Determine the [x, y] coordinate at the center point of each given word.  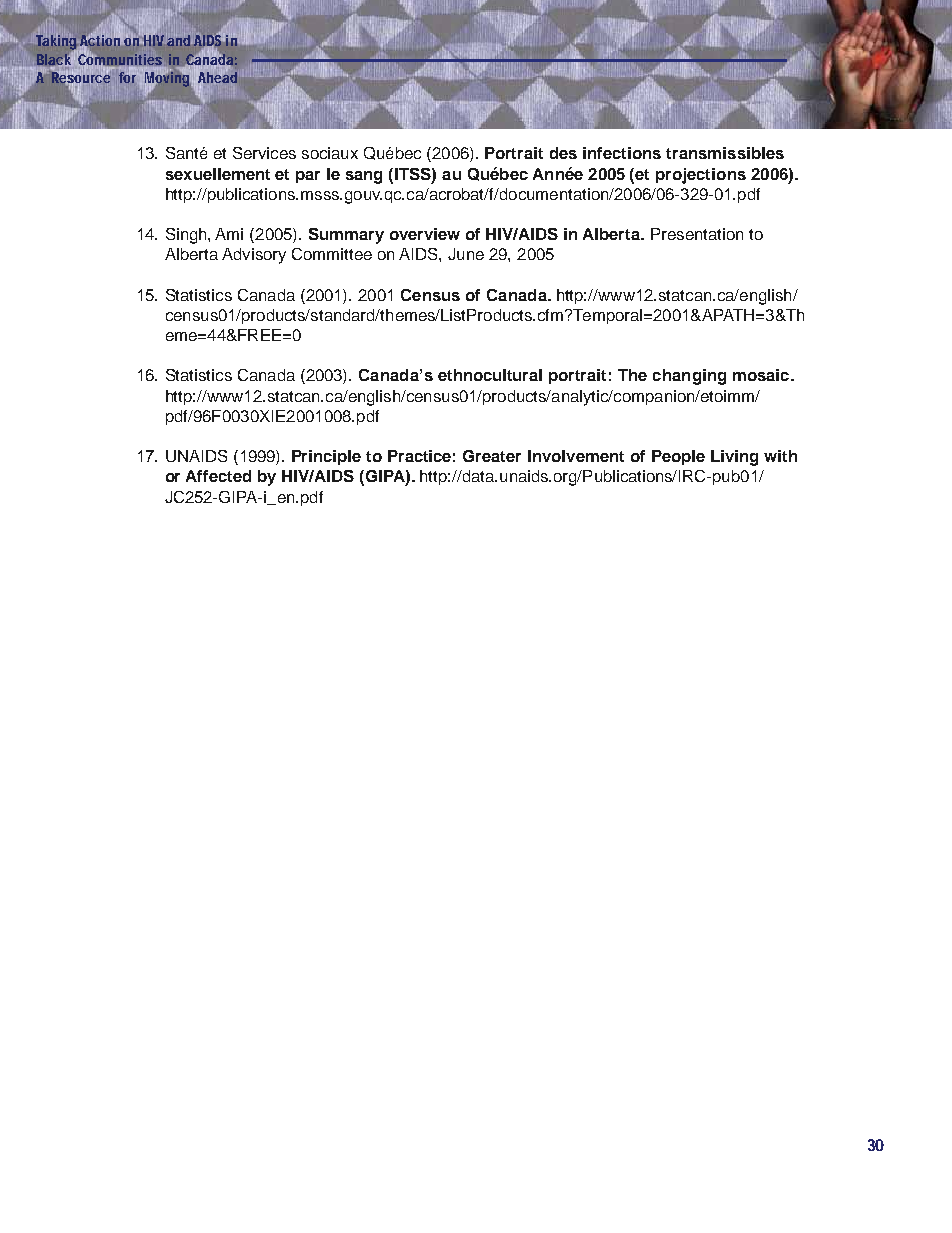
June [466, 254]
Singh [187, 236]
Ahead [217, 77]
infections [622, 153]
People [678, 457]
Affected [218, 476]
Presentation [697, 234]
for [127, 76]
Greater [492, 456]
